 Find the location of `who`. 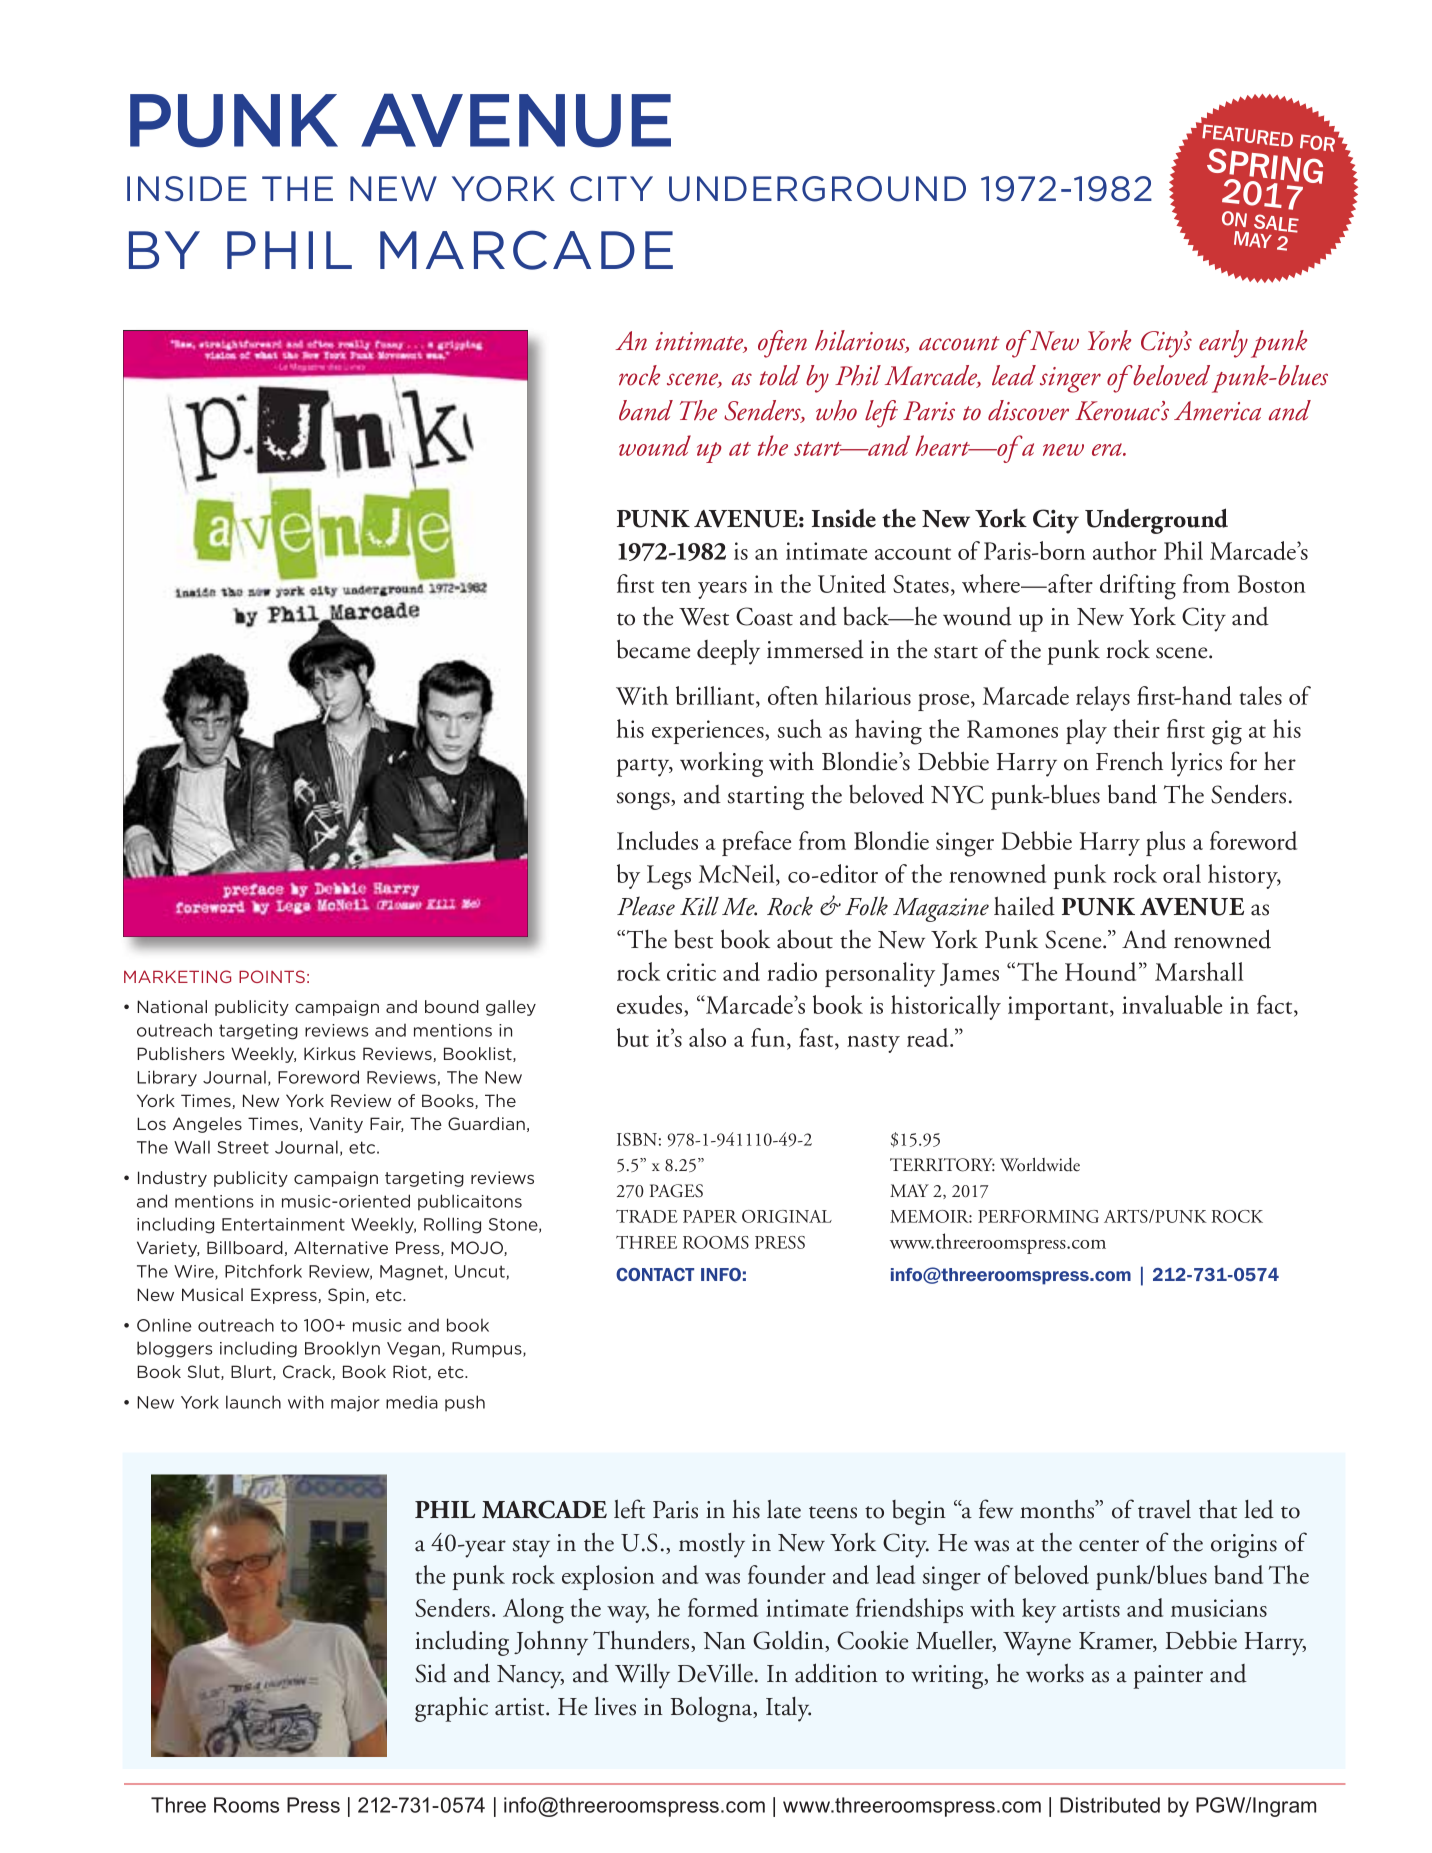

who is located at coordinates (836, 410).
